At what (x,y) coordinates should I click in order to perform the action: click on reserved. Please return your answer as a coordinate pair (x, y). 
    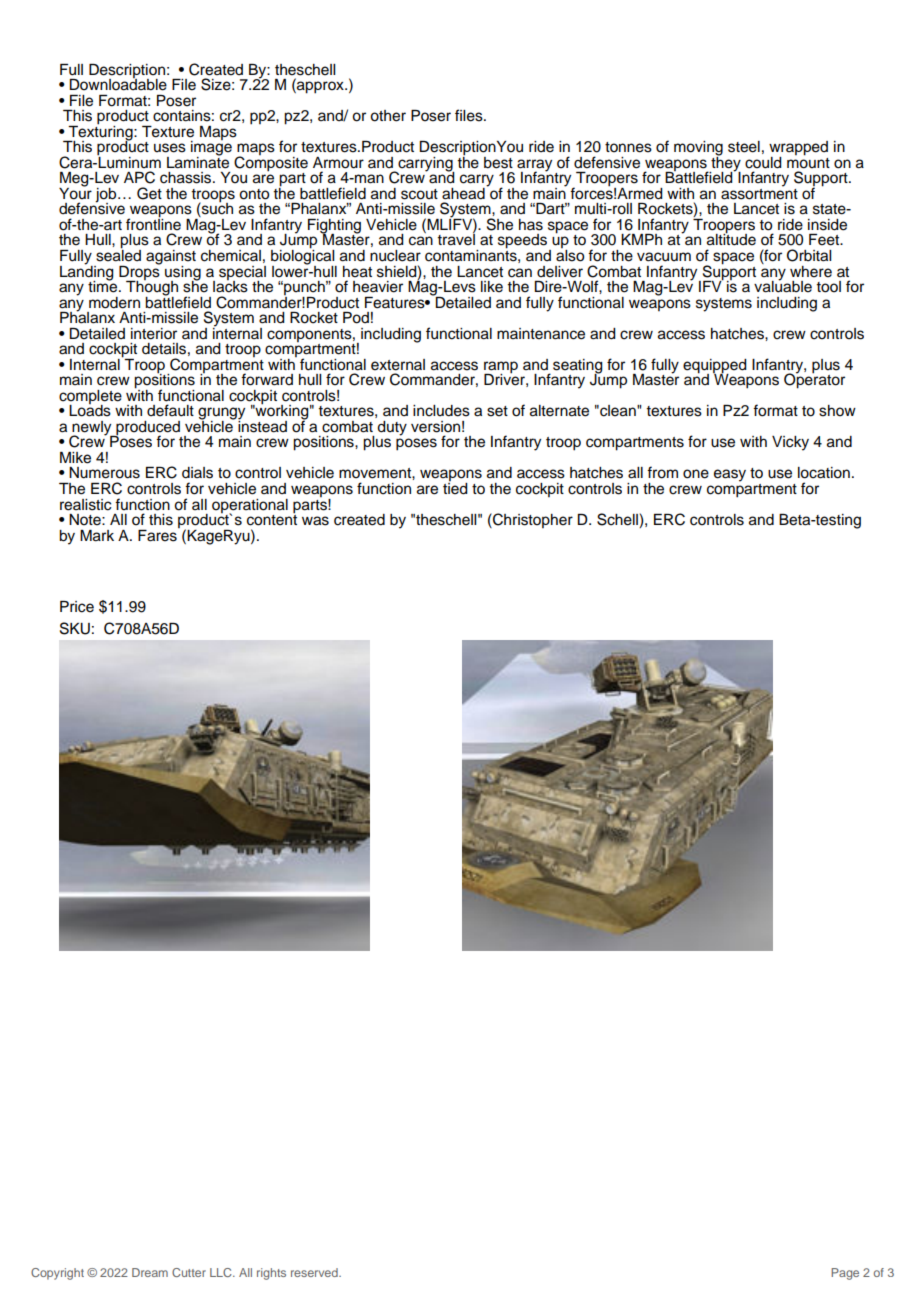
    Looking at the image, I should click on (315, 1272).
